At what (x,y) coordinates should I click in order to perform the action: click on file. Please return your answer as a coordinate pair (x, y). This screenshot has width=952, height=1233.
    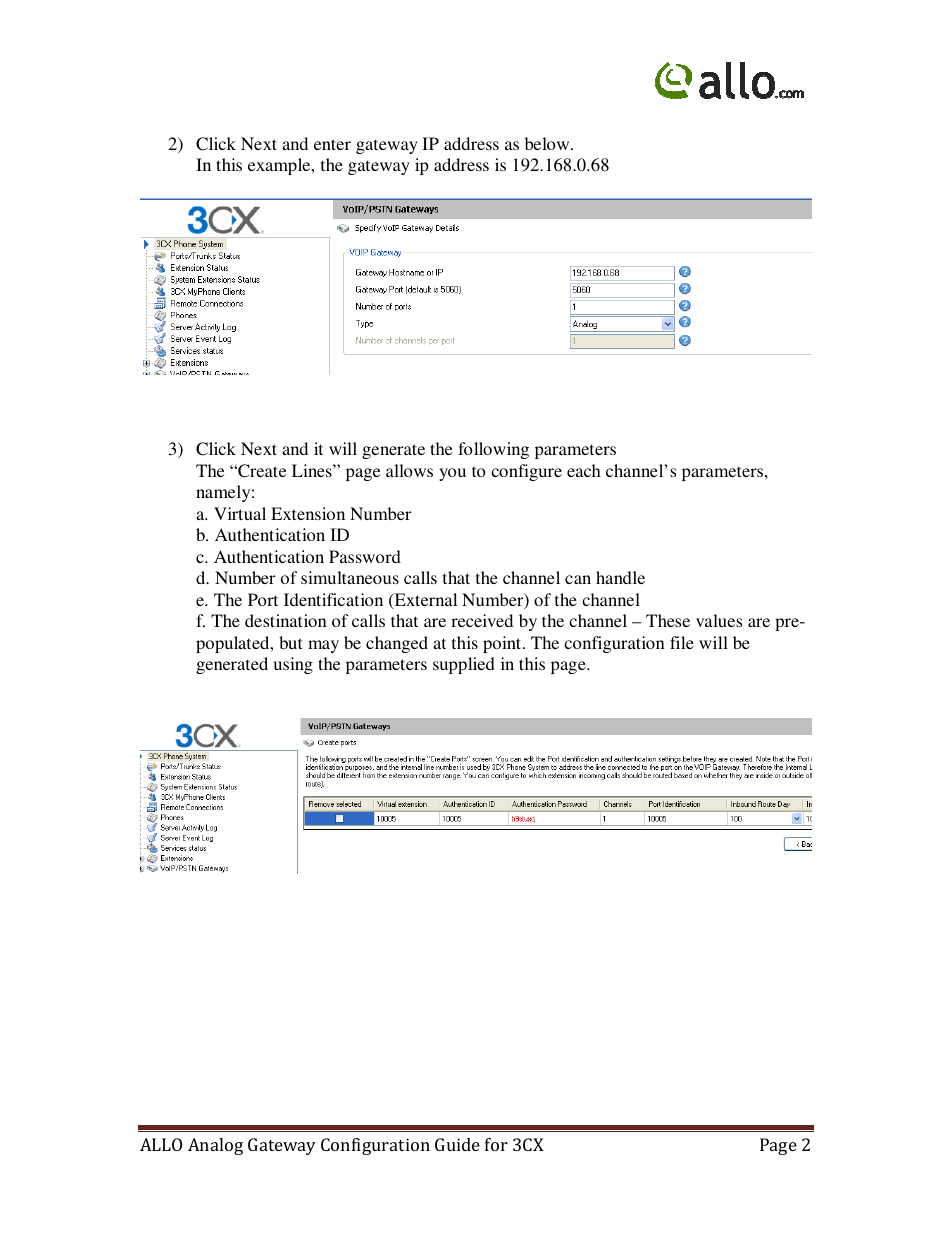
    Looking at the image, I should click on (682, 642).
